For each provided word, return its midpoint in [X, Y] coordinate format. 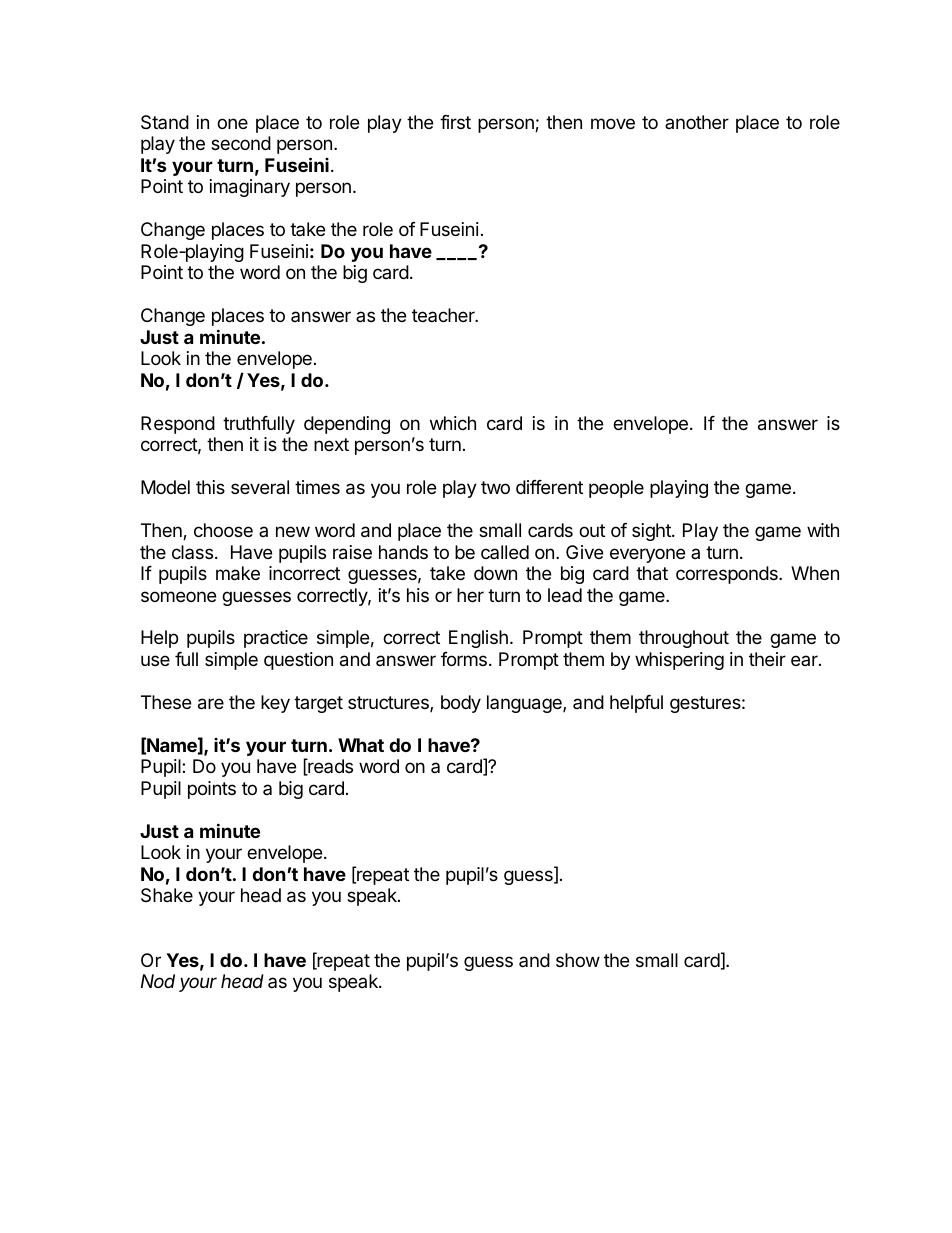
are [211, 704]
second [241, 143]
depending [347, 425]
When [815, 573]
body [461, 704]
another [697, 122]
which [453, 423]
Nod [158, 981]
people [616, 489]
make [238, 573]
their [767, 659]
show [578, 960]
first [455, 122]
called [505, 552]
